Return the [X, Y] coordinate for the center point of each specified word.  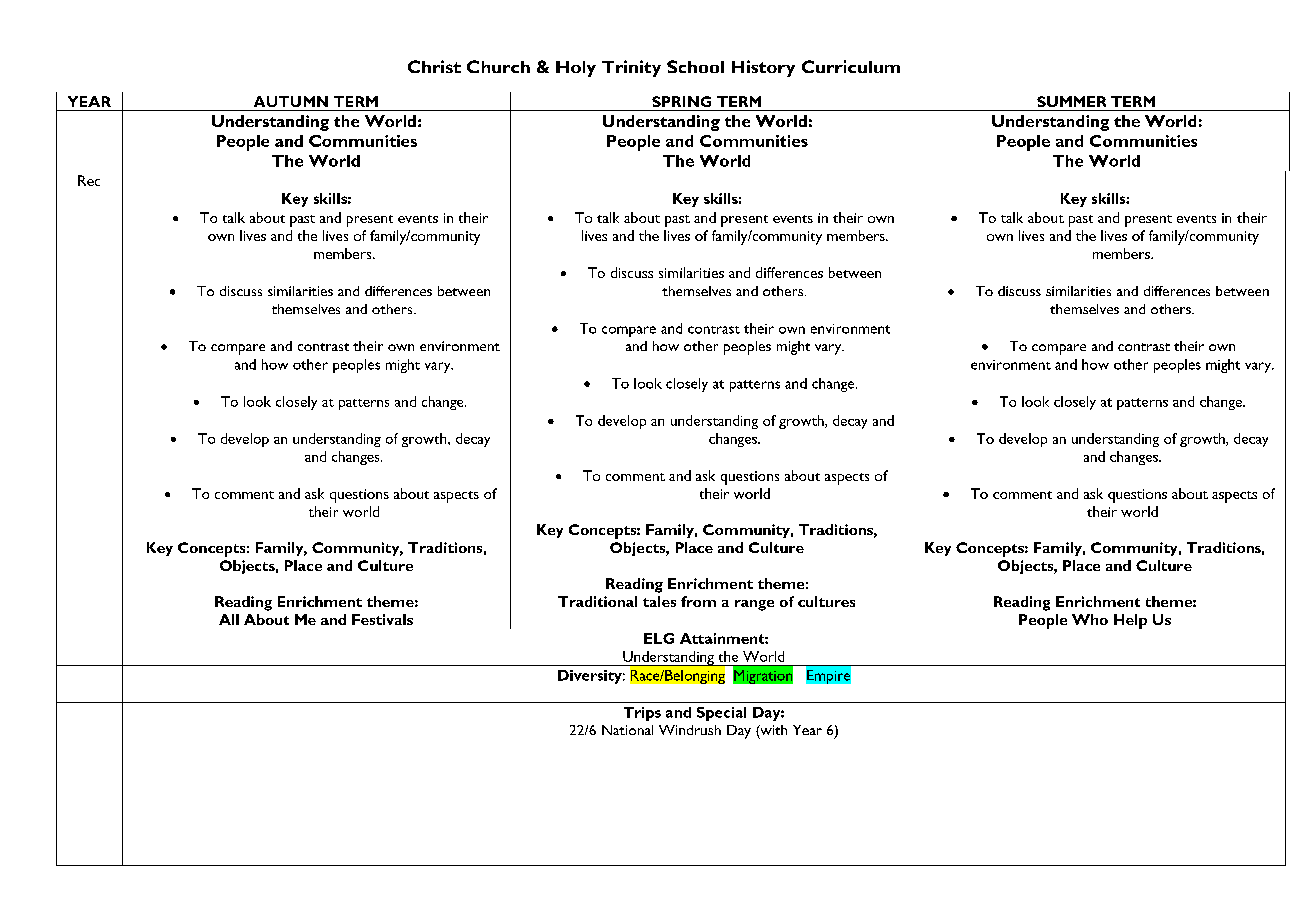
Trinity [631, 68]
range [754, 605]
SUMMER [1071, 101]
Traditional [597, 601]
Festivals [382, 619]
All [229, 619]
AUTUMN [291, 101]
